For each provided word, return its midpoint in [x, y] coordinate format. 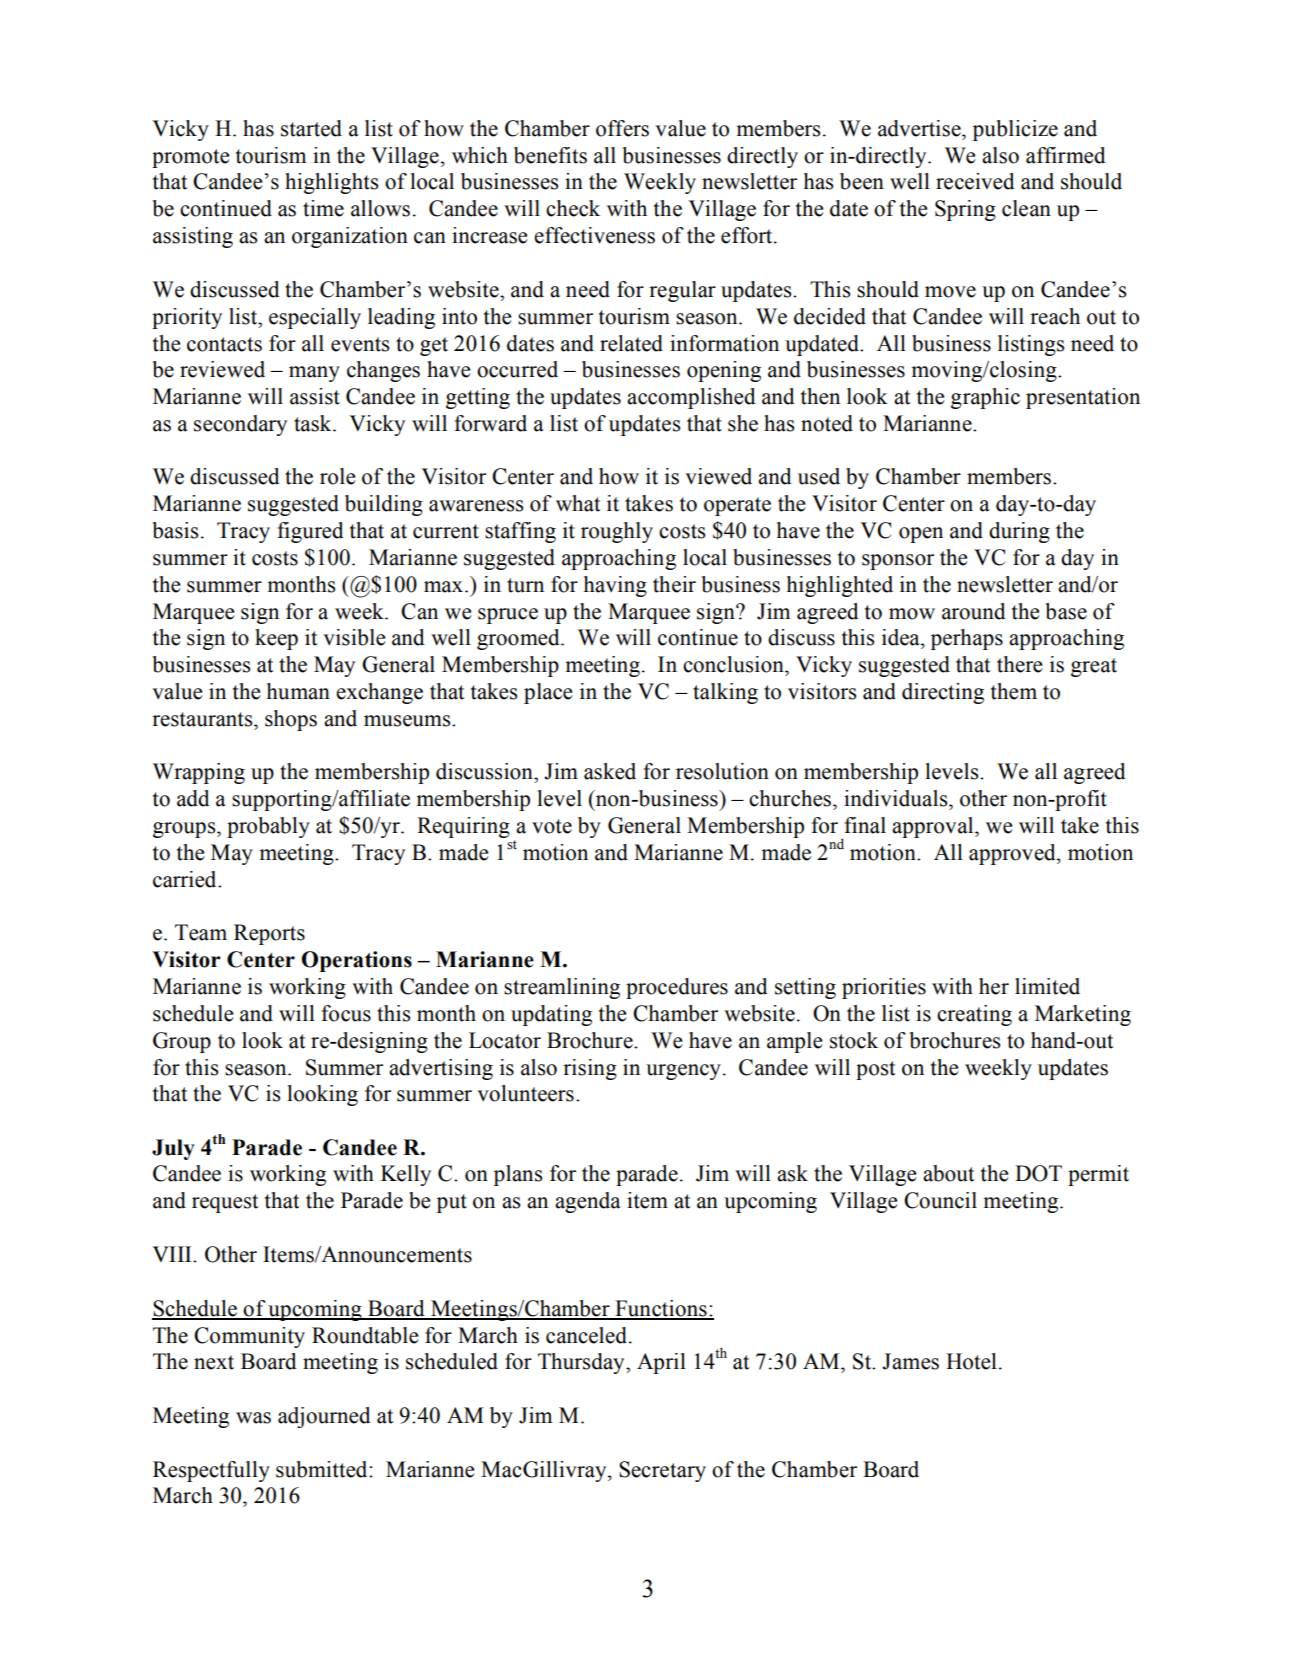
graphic [985, 398]
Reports [269, 934]
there [1019, 664]
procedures [677, 988]
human [298, 691]
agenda [588, 1202]
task [314, 423]
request [225, 1203]
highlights [331, 183]
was [253, 1418]
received [975, 181]
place [548, 693]
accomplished [691, 398]
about [949, 1173]
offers [622, 128]
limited [1047, 986]
